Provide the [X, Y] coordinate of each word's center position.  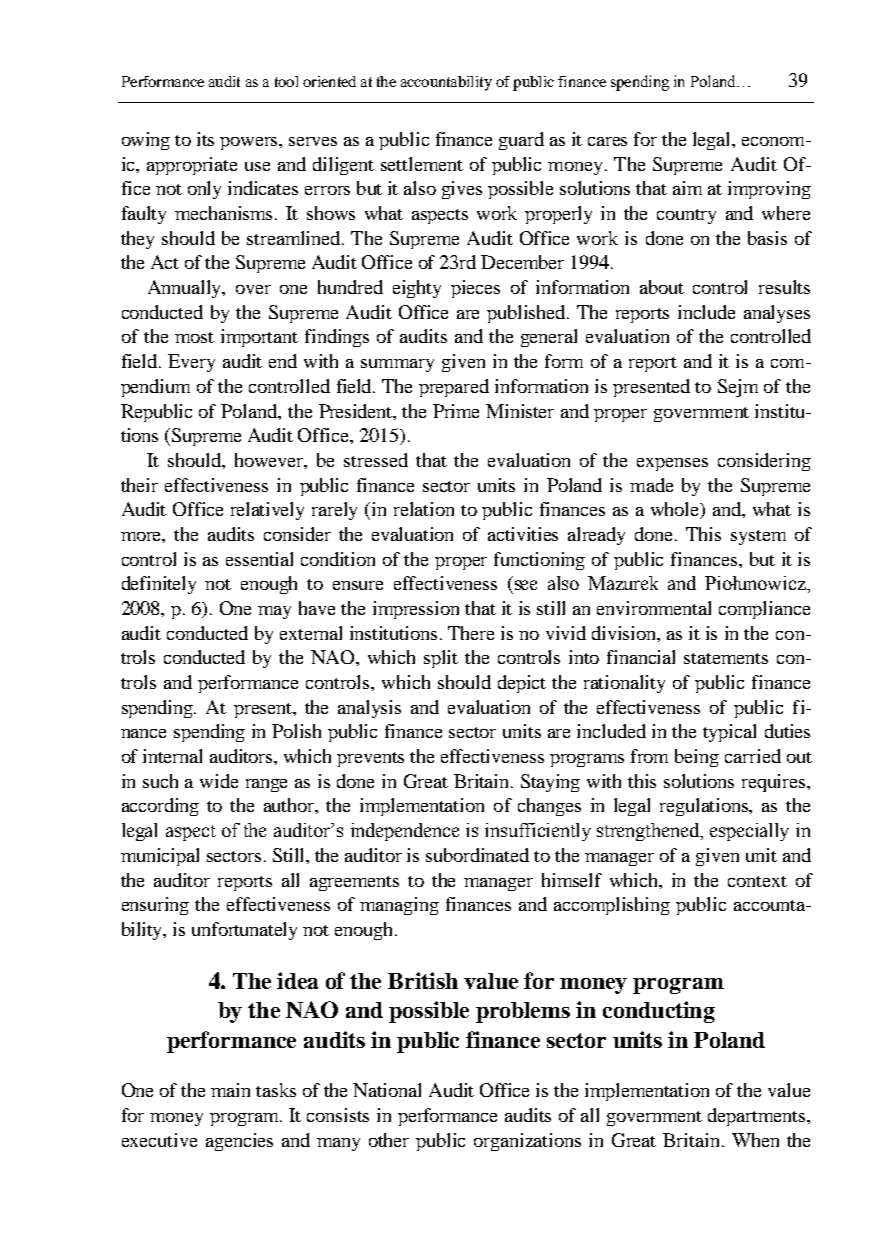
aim [687, 188]
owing [146, 141]
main [230, 1090]
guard [521, 141]
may [274, 612]
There [471, 633]
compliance [764, 610]
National [387, 1090]
